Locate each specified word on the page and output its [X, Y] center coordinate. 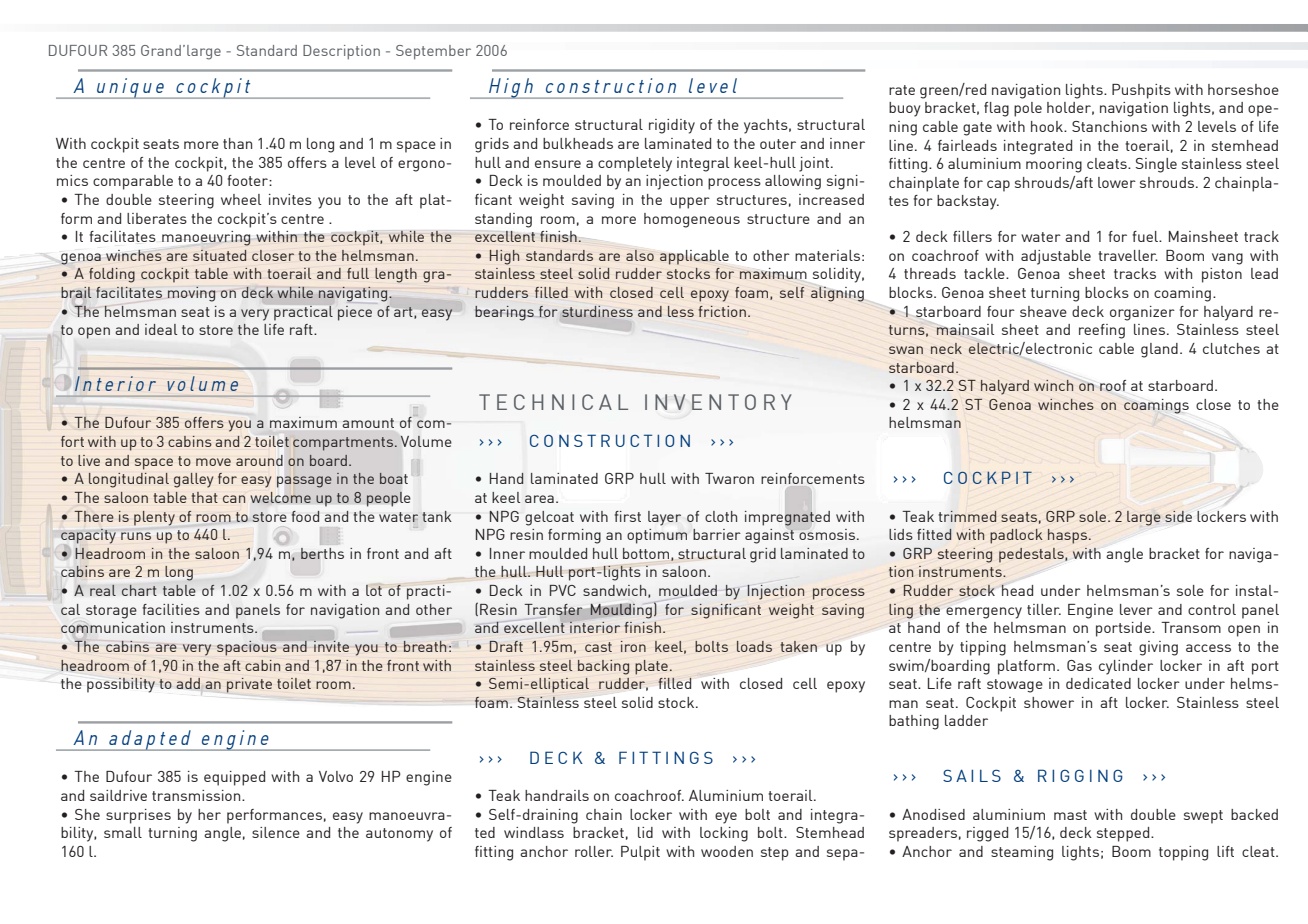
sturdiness [597, 311]
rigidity [672, 126]
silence [276, 832]
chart [139, 590]
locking [724, 834]
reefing [1102, 331]
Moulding [621, 611]
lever [1136, 609]
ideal [161, 329]
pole [1028, 109]
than [237, 143]
